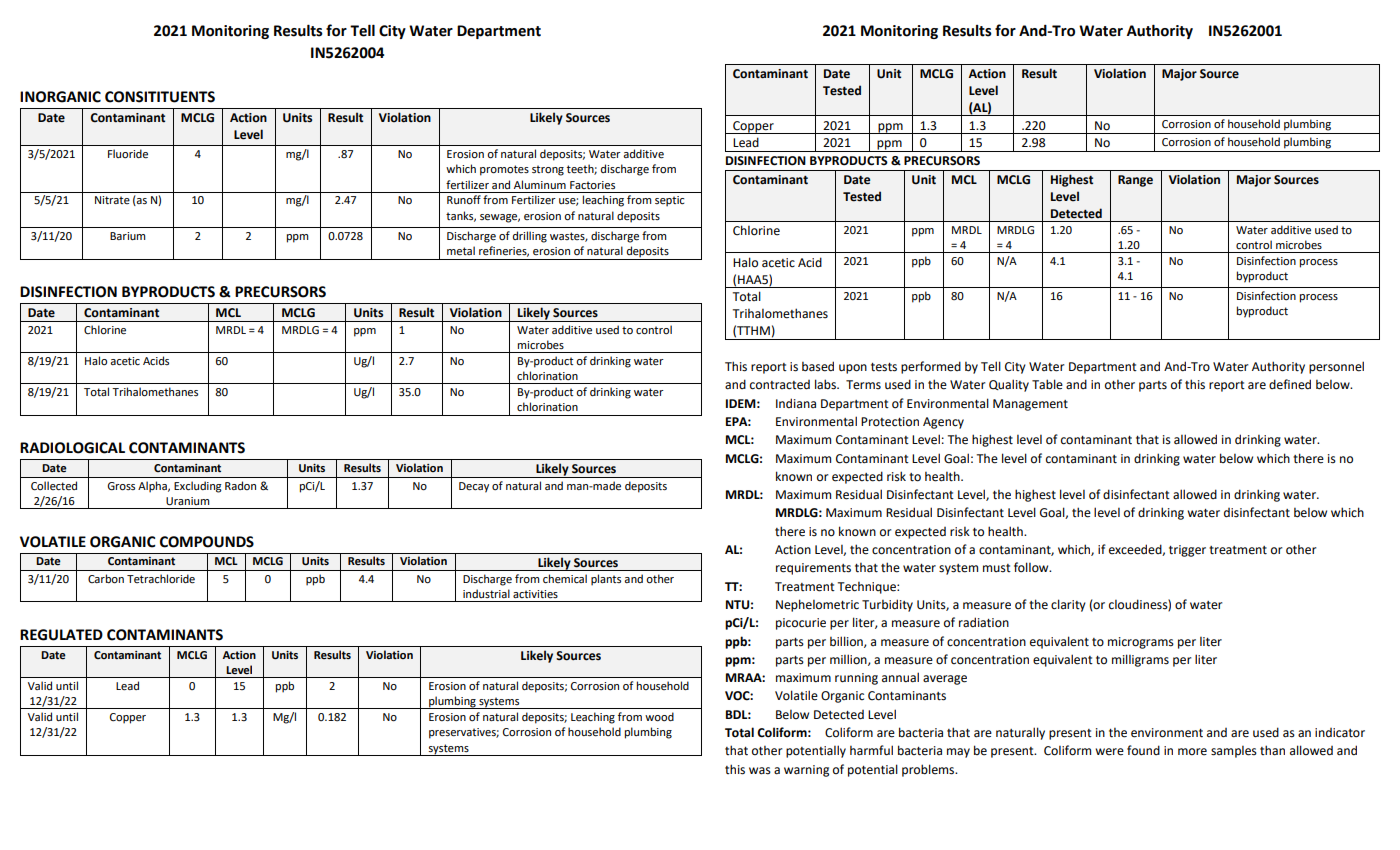 The height and width of the document is (850, 1400). Describe the element at coordinates (818, 366) in the document. I see `based` at that location.
